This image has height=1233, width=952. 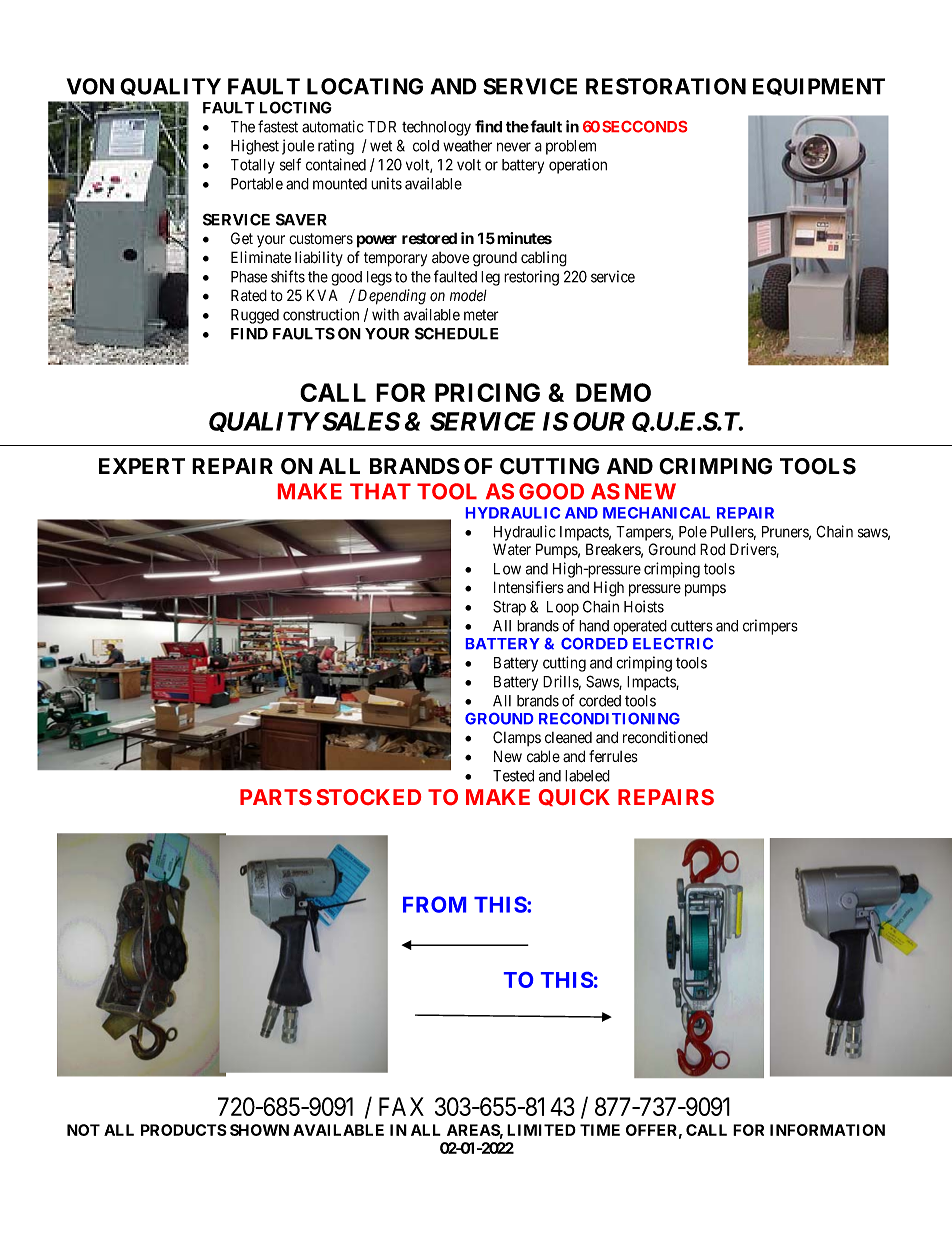 I want to click on INFORMATION, so click(x=827, y=1130).
